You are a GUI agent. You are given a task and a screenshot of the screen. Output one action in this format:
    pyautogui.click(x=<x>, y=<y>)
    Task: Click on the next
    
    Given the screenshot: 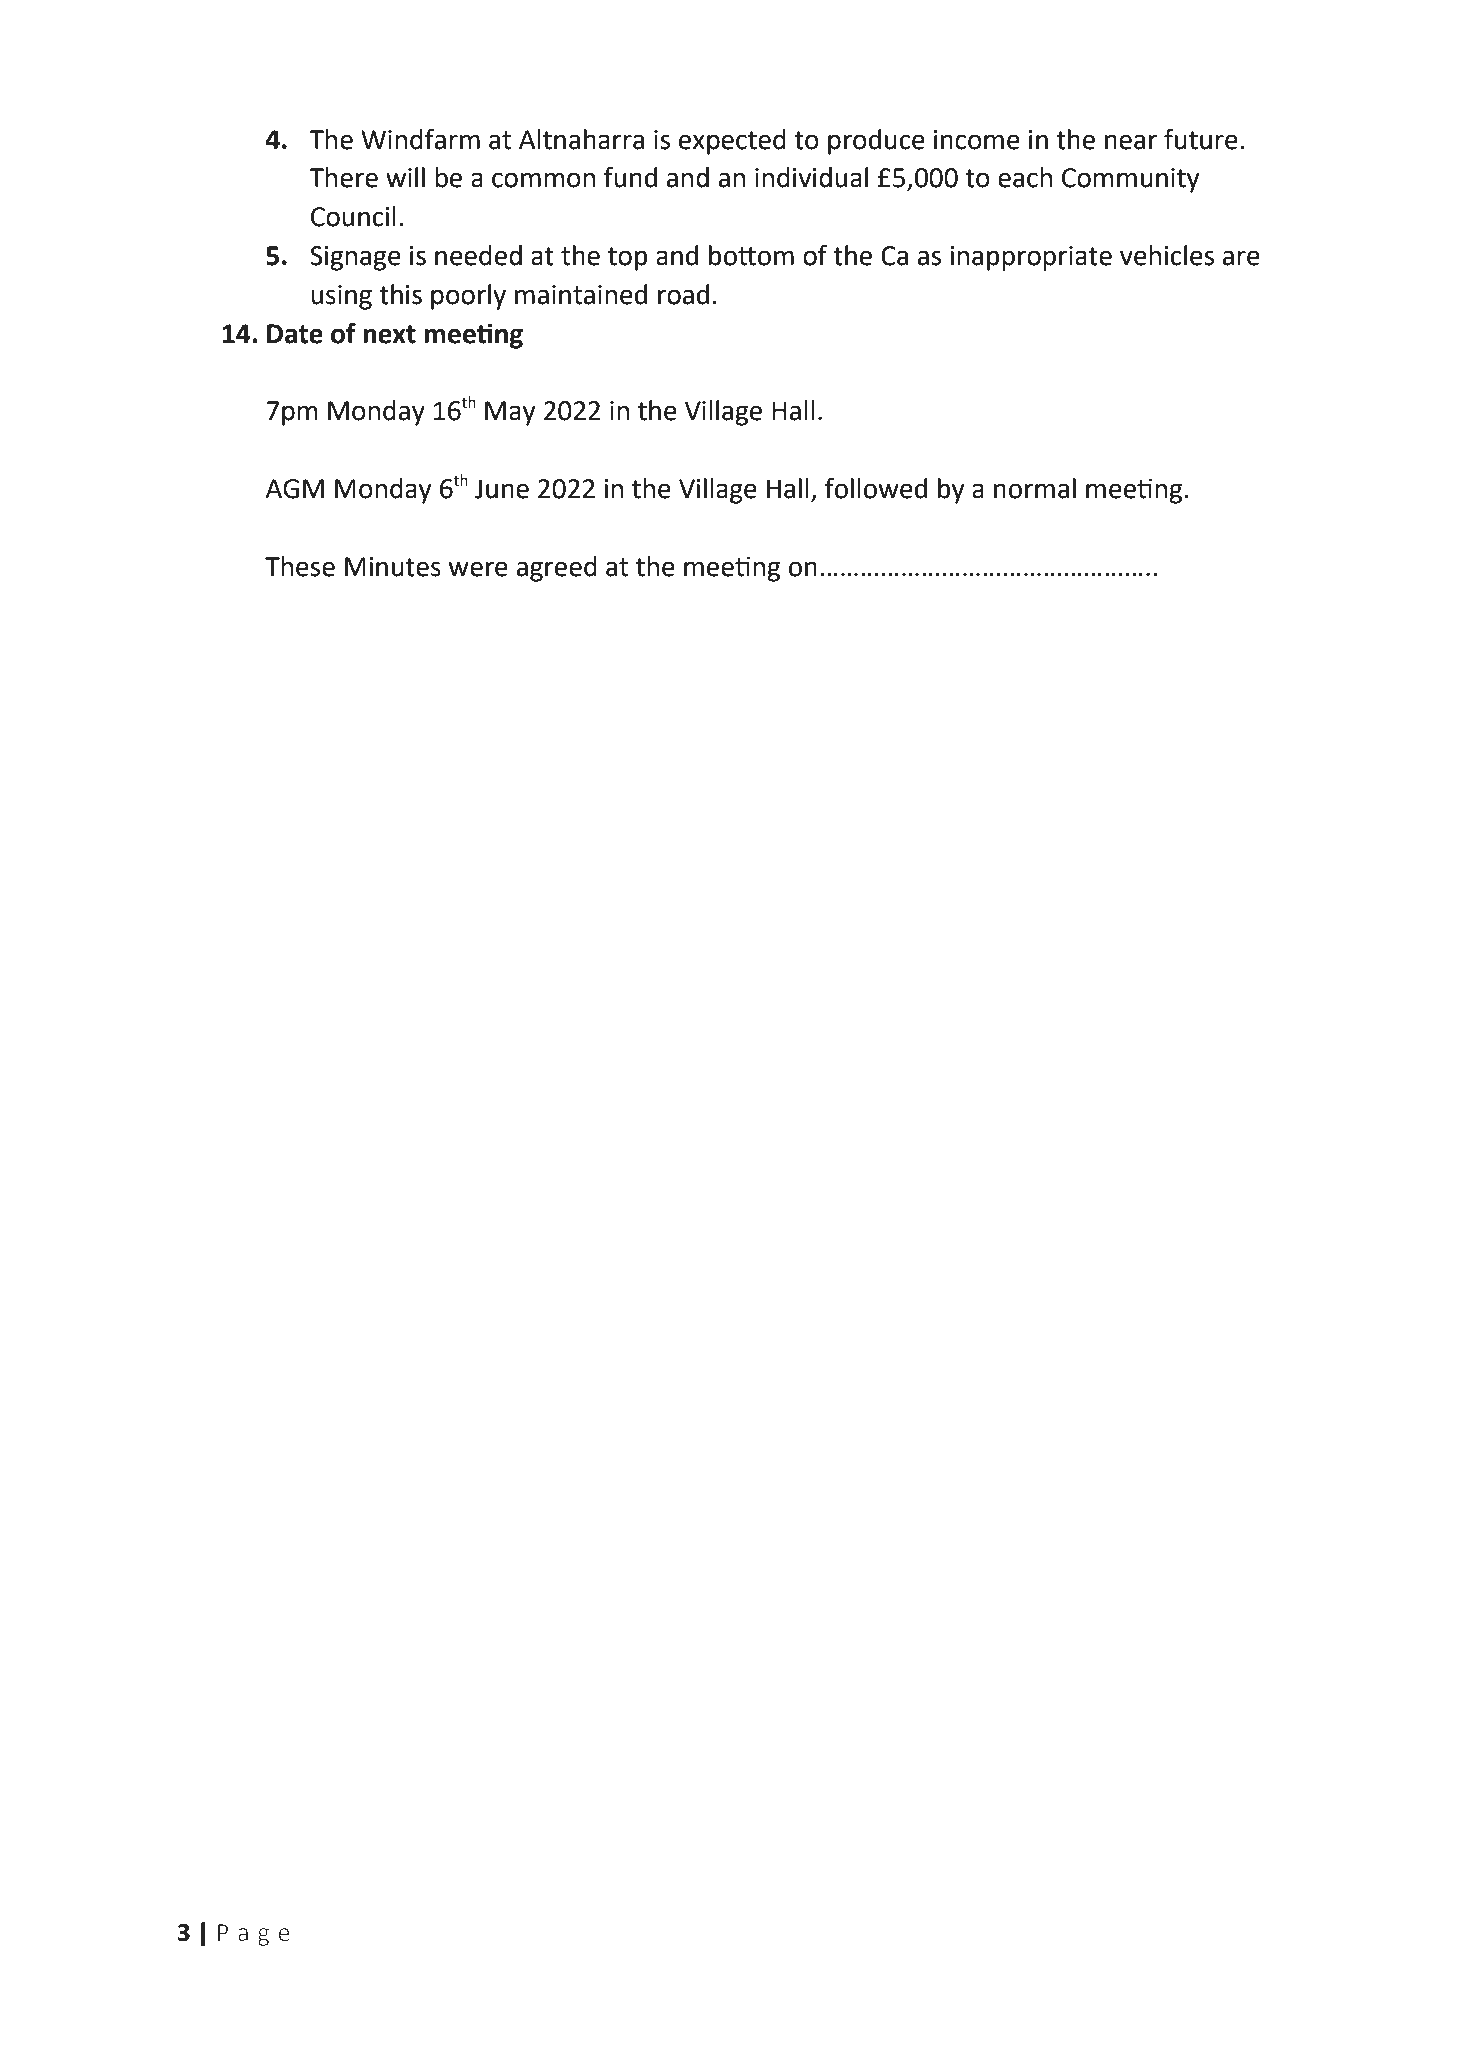 What is the action you would take?
    pyautogui.click(x=389, y=334)
